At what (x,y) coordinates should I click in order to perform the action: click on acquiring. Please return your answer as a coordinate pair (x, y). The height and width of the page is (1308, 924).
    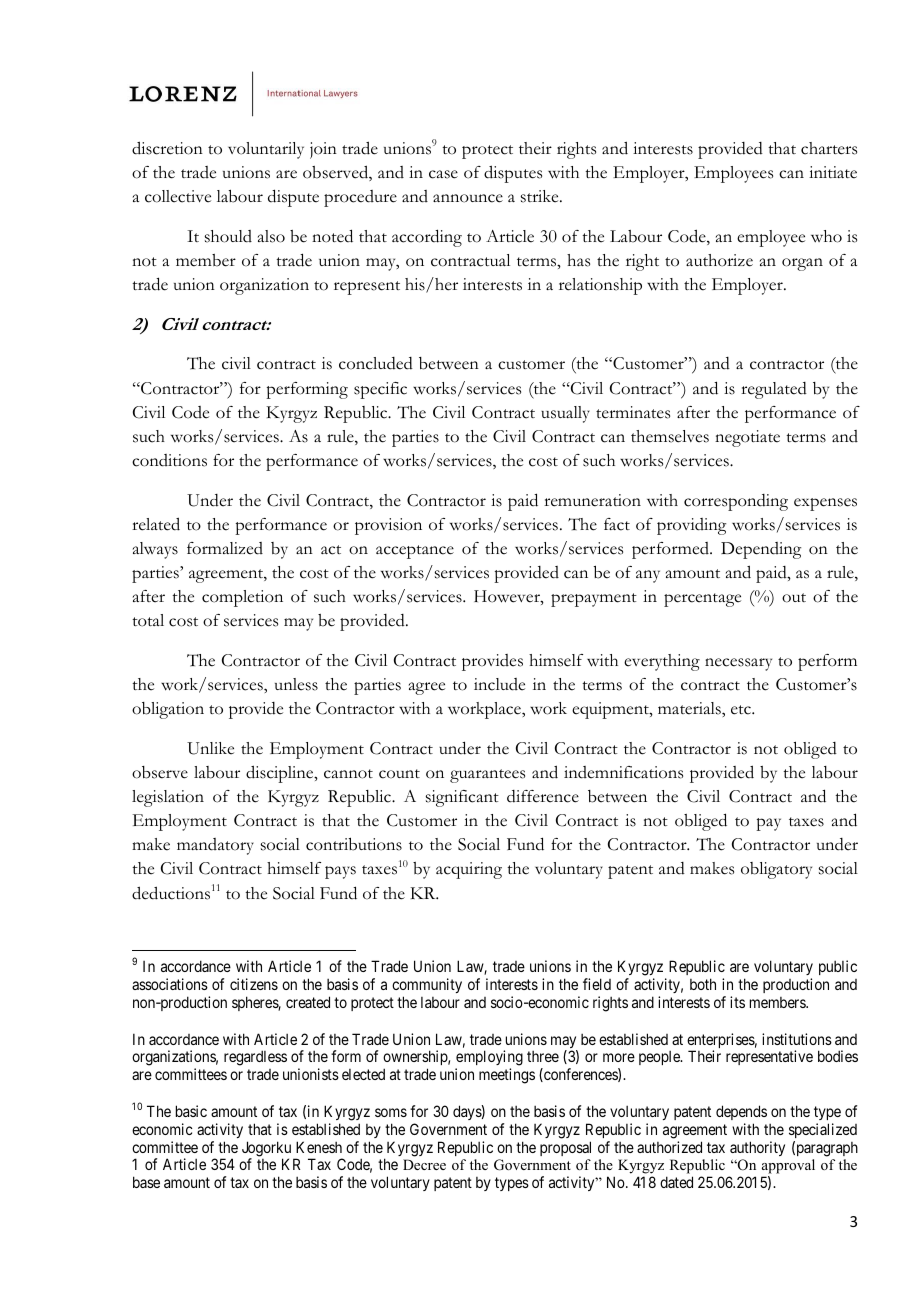
    Looking at the image, I should click on (469, 870).
